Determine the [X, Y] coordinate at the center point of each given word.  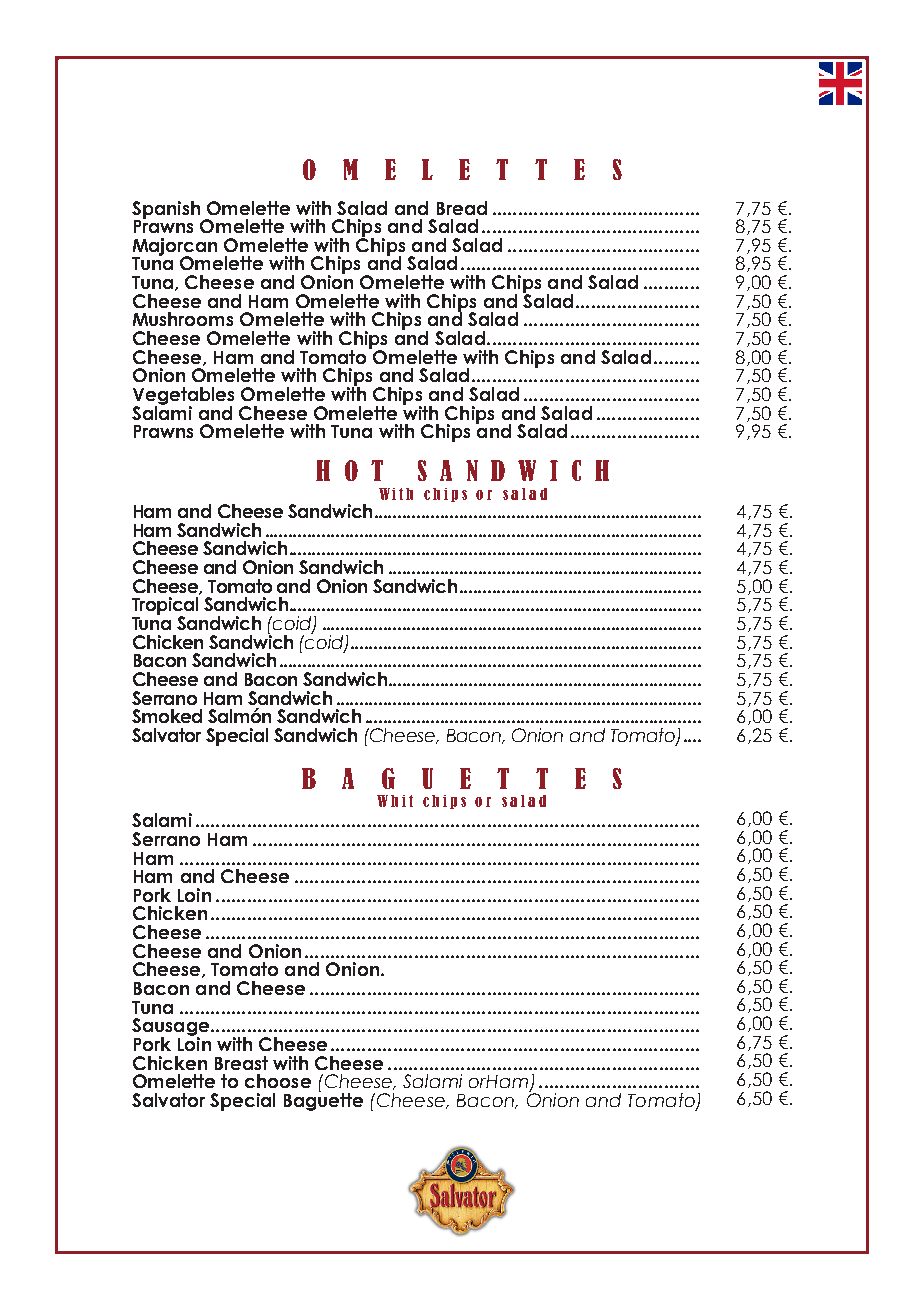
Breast [241, 1063]
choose [278, 1081]
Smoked [167, 716]
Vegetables [183, 397]
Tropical [165, 607]
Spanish [166, 211]
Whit [395, 801]
